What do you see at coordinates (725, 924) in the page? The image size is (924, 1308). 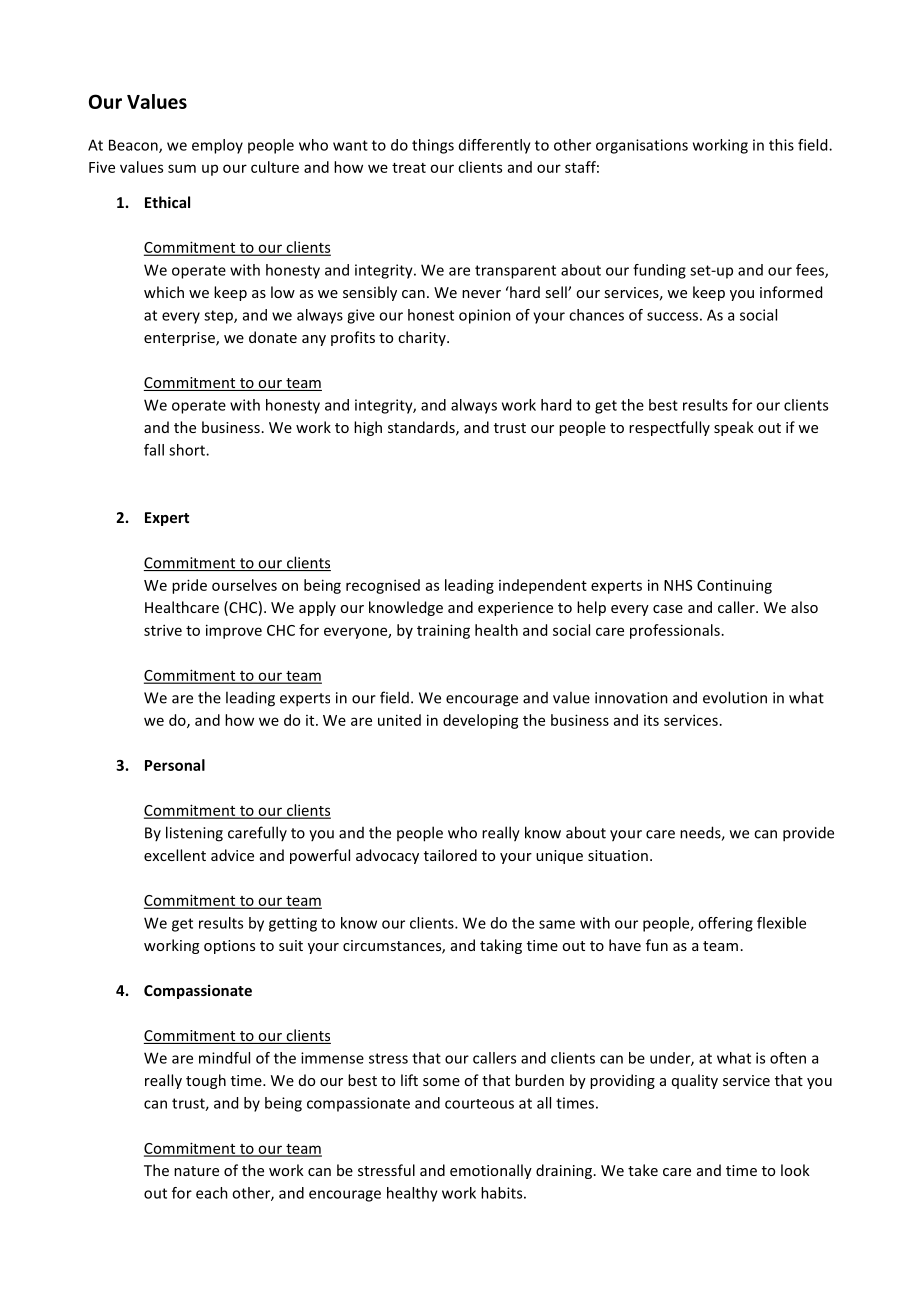 I see `offering` at bounding box center [725, 924].
